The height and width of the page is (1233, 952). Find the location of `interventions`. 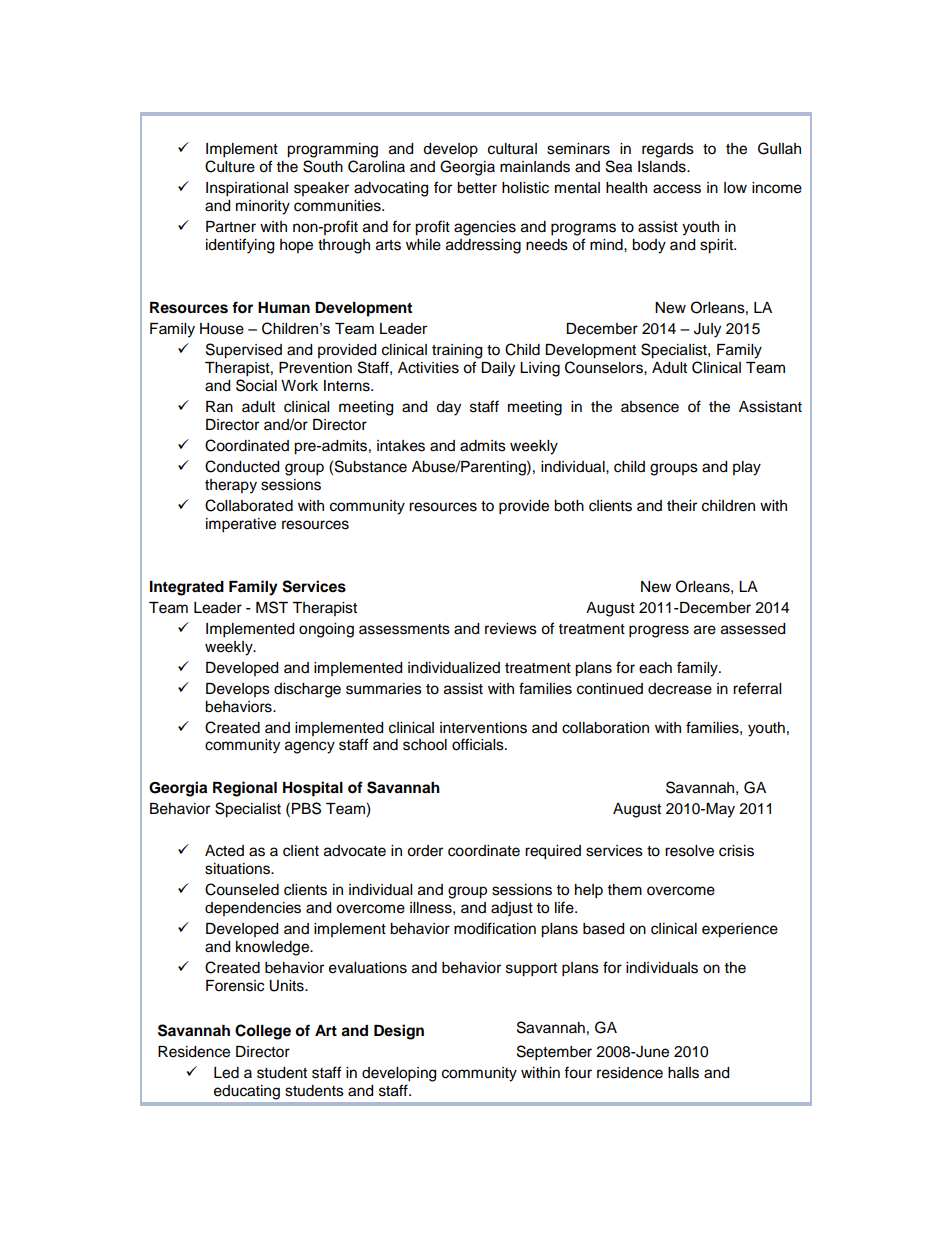

interventions is located at coordinates (483, 728).
